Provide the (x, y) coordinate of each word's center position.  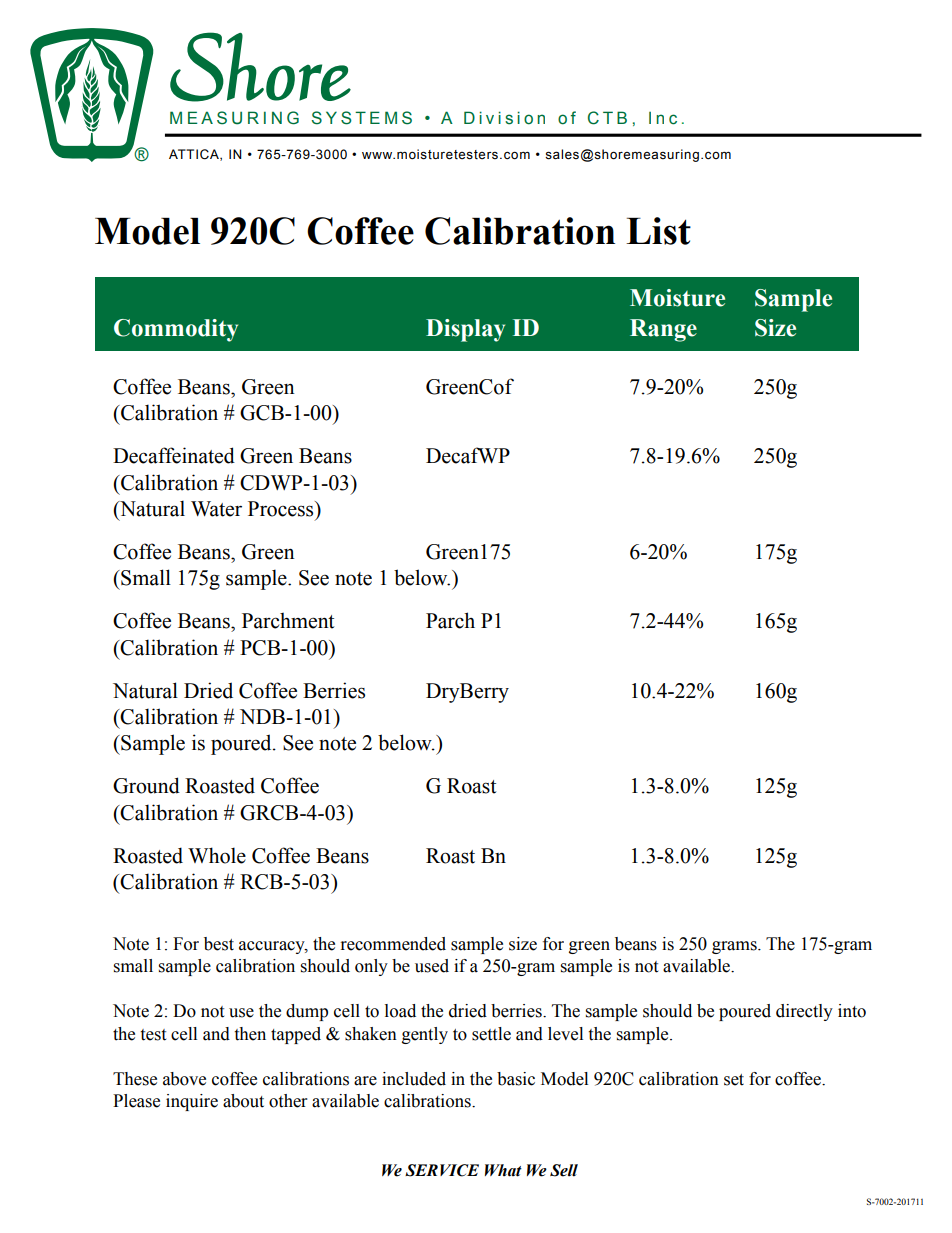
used (432, 966)
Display (465, 330)
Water (216, 509)
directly (804, 1012)
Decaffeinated (174, 455)
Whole (217, 855)
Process (282, 509)
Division (504, 118)
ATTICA (195, 155)
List (658, 231)
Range (663, 330)
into (852, 1011)
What (503, 1170)
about (243, 1101)
